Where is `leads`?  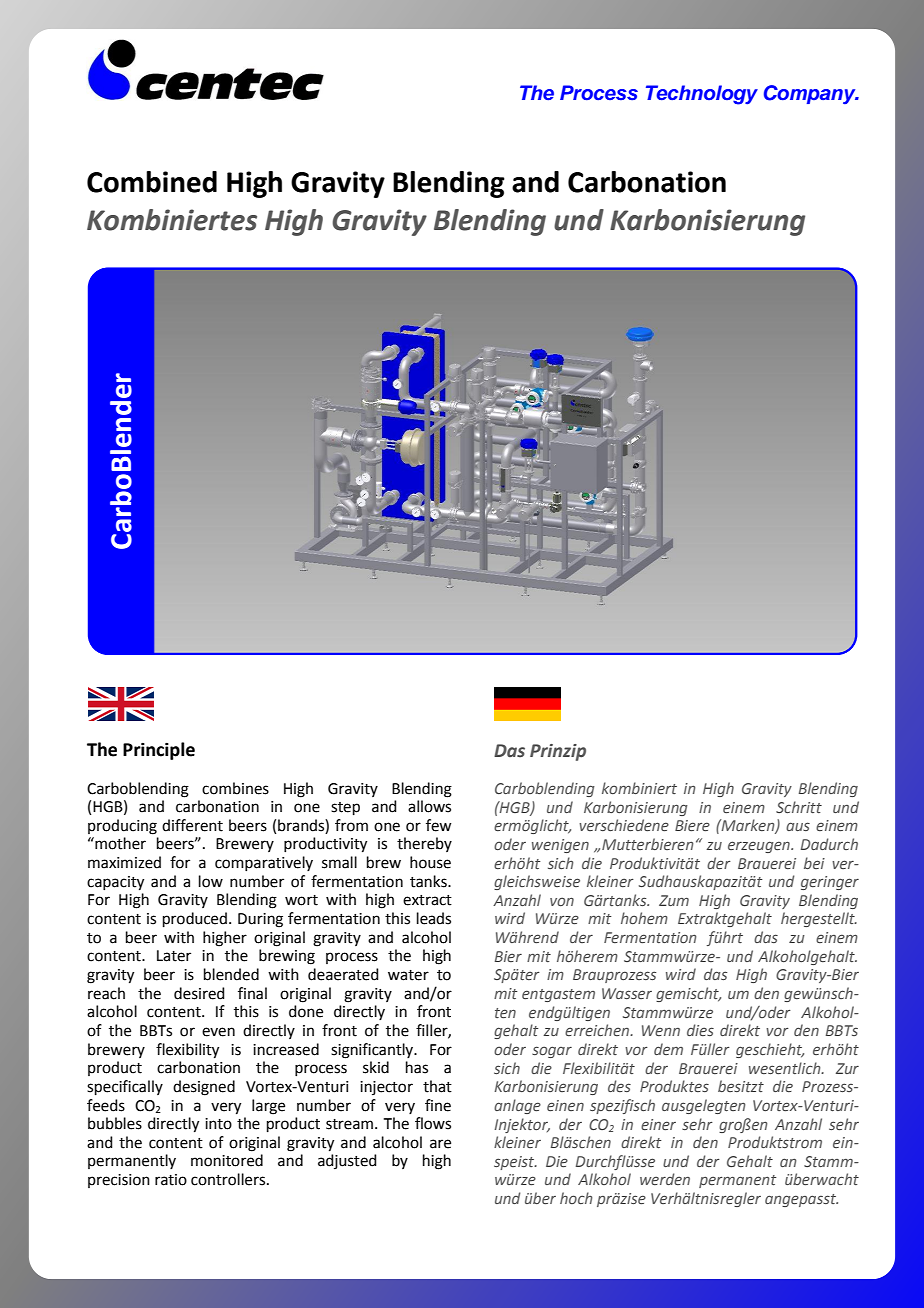
leads is located at coordinates (434, 918).
